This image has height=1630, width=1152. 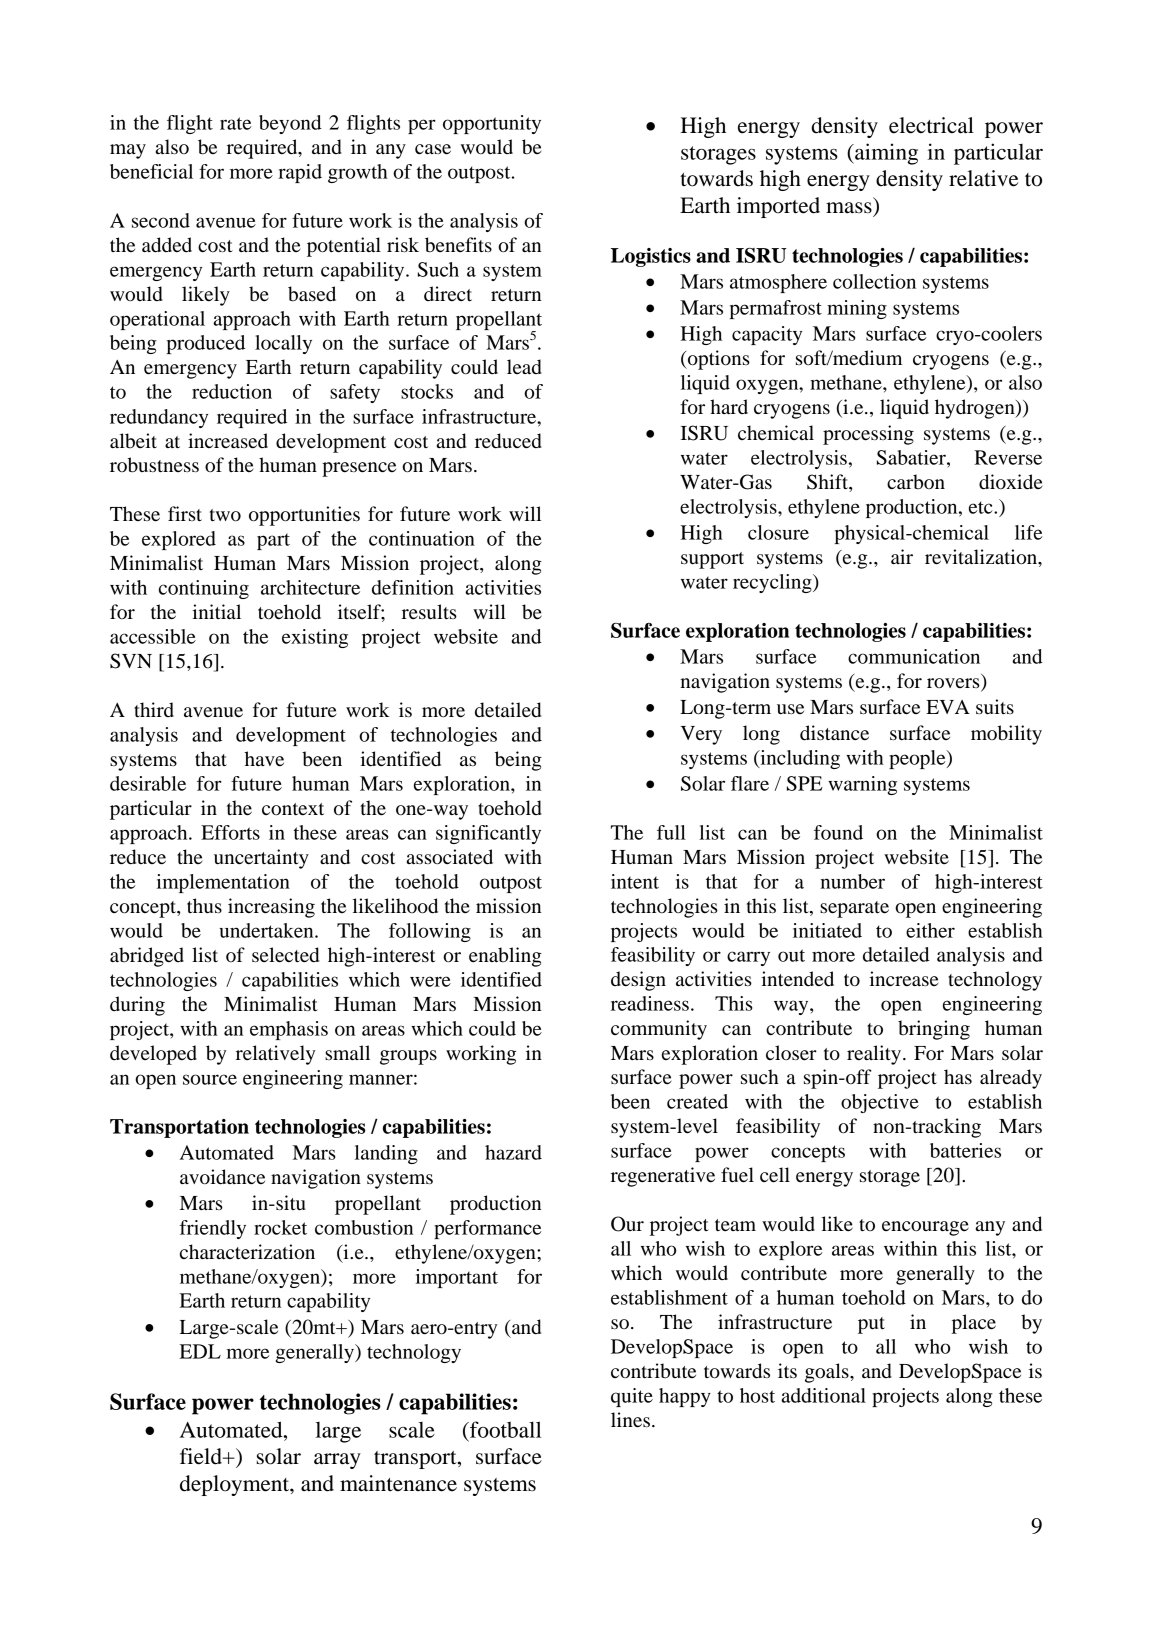 I want to click on aiming, so click(x=885, y=154).
